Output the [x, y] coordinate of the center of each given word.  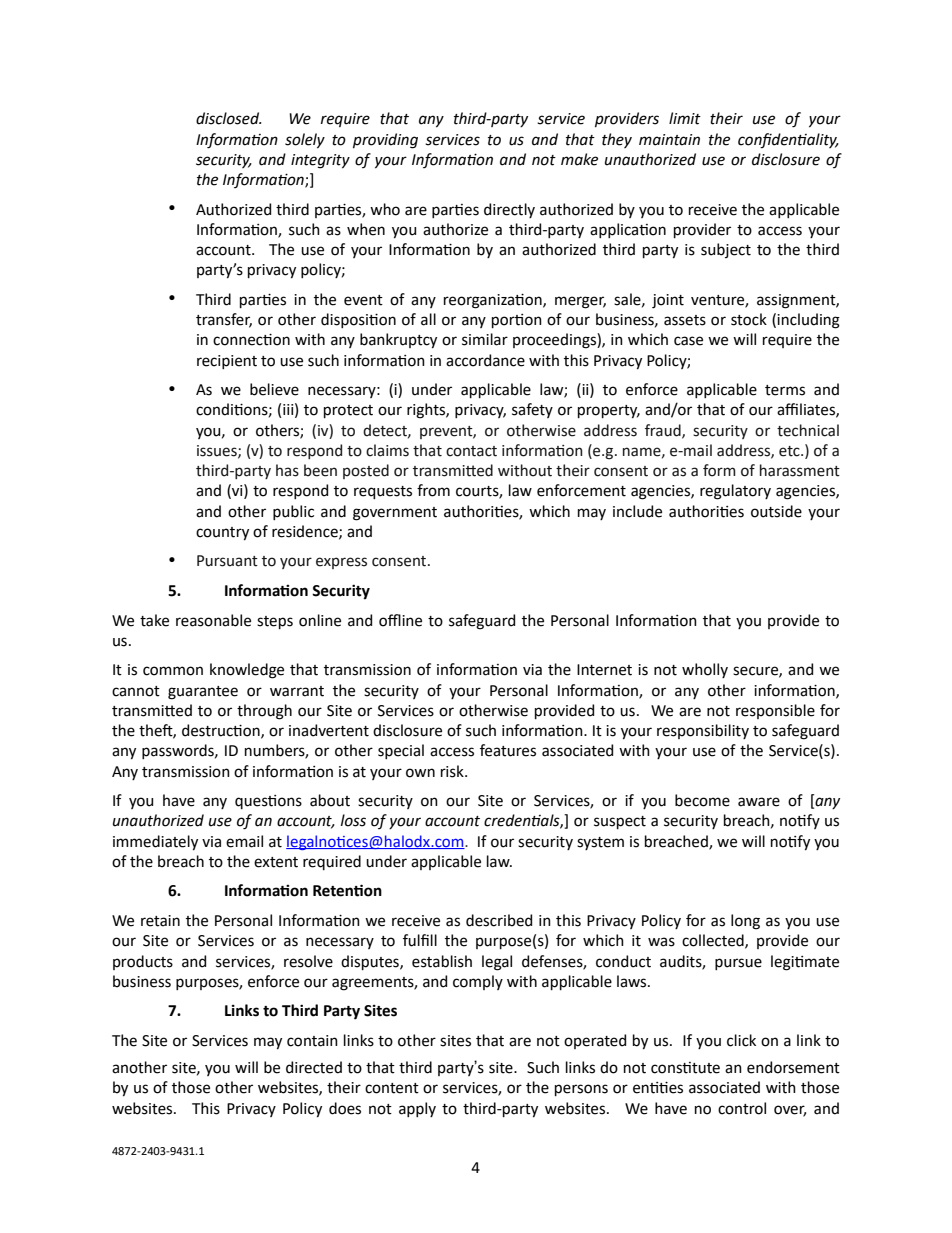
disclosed [229, 118]
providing [385, 141]
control [742, 1108]
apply [417, 1109]
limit [685, 118]
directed [314, 1067]
